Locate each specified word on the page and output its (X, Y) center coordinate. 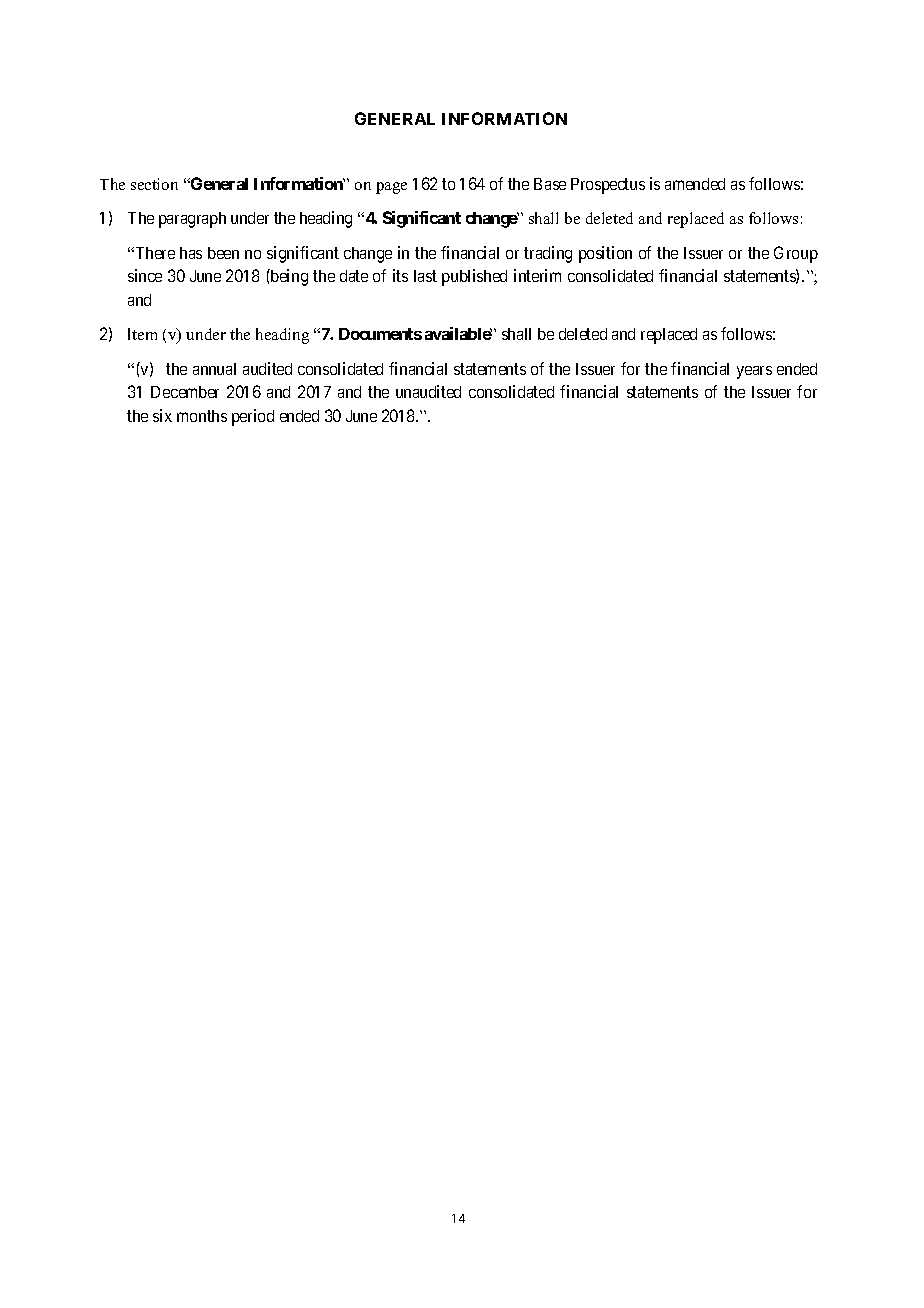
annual (214, 369)
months (202, 416)
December (185, 392)
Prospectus (608, 186)
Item (142, 334)
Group (796, 254)
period (253, 417)
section (154, 184)
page (391, 188)
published (474, 277)
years (754, 372)
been (223, 253)
